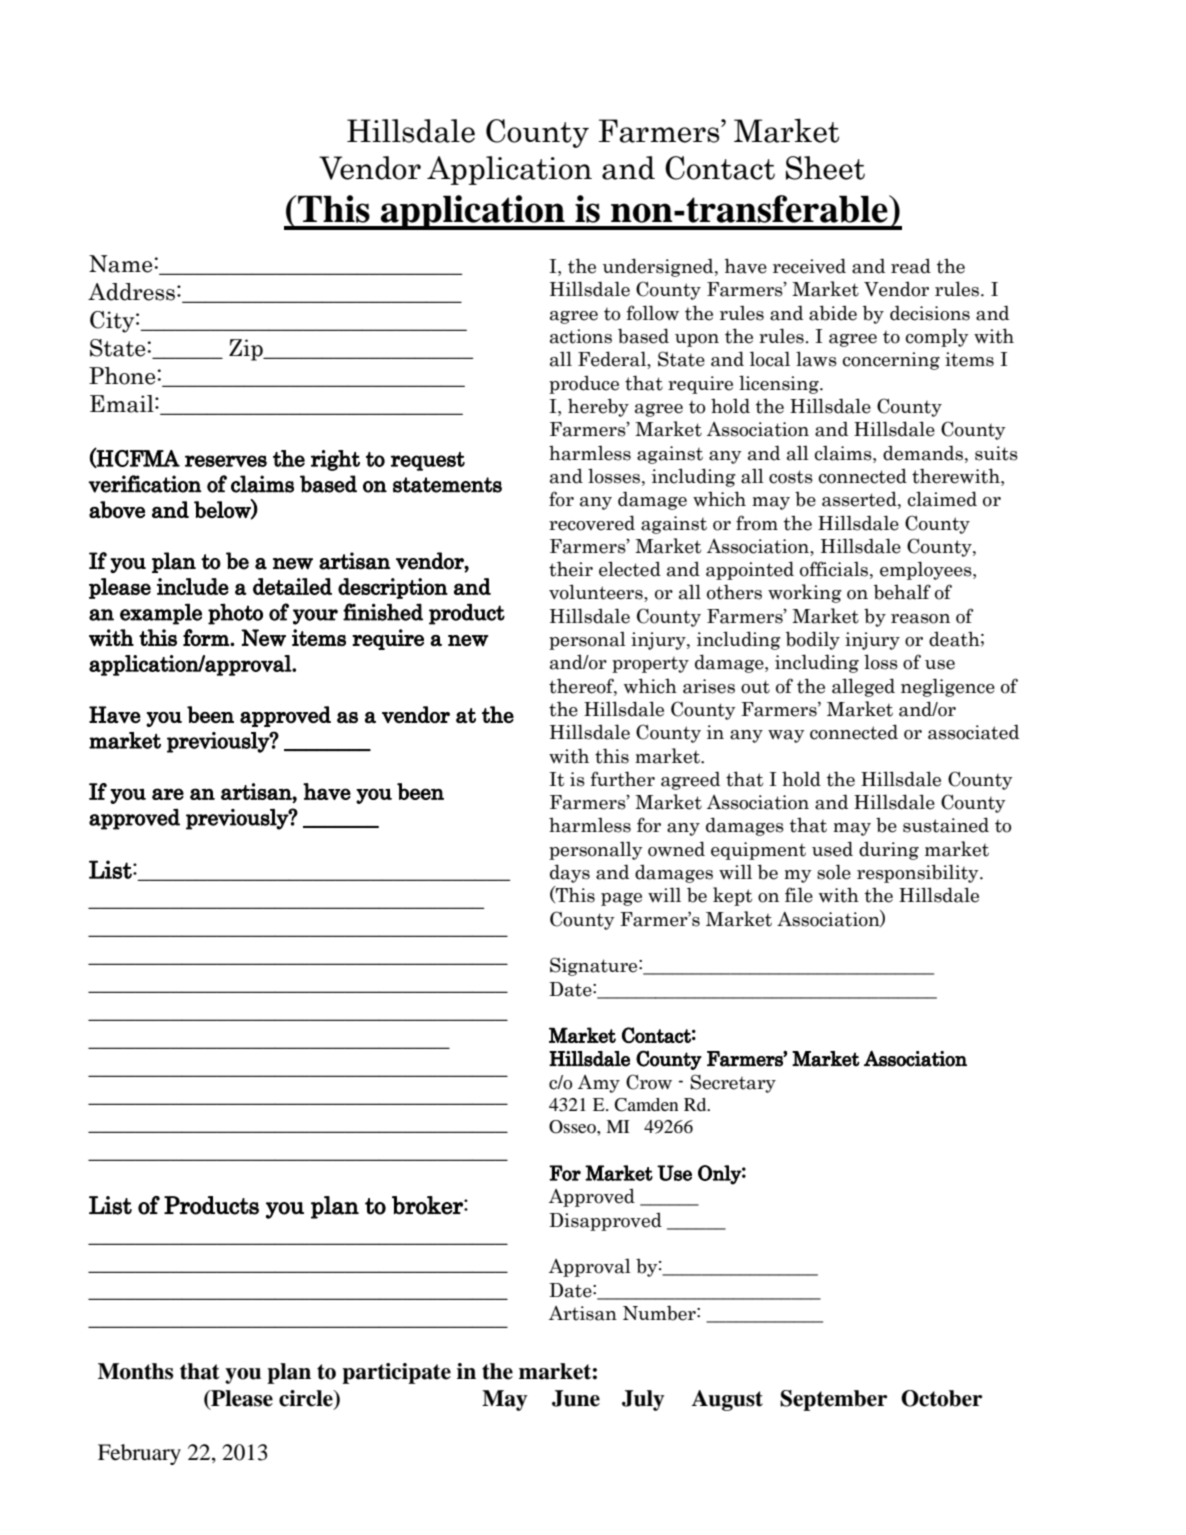 Image resolution: width=1186 pixels, height=1535 pixels. Describe the element at coordinates (902, 592) in the image. I see `behalf` at that location.
